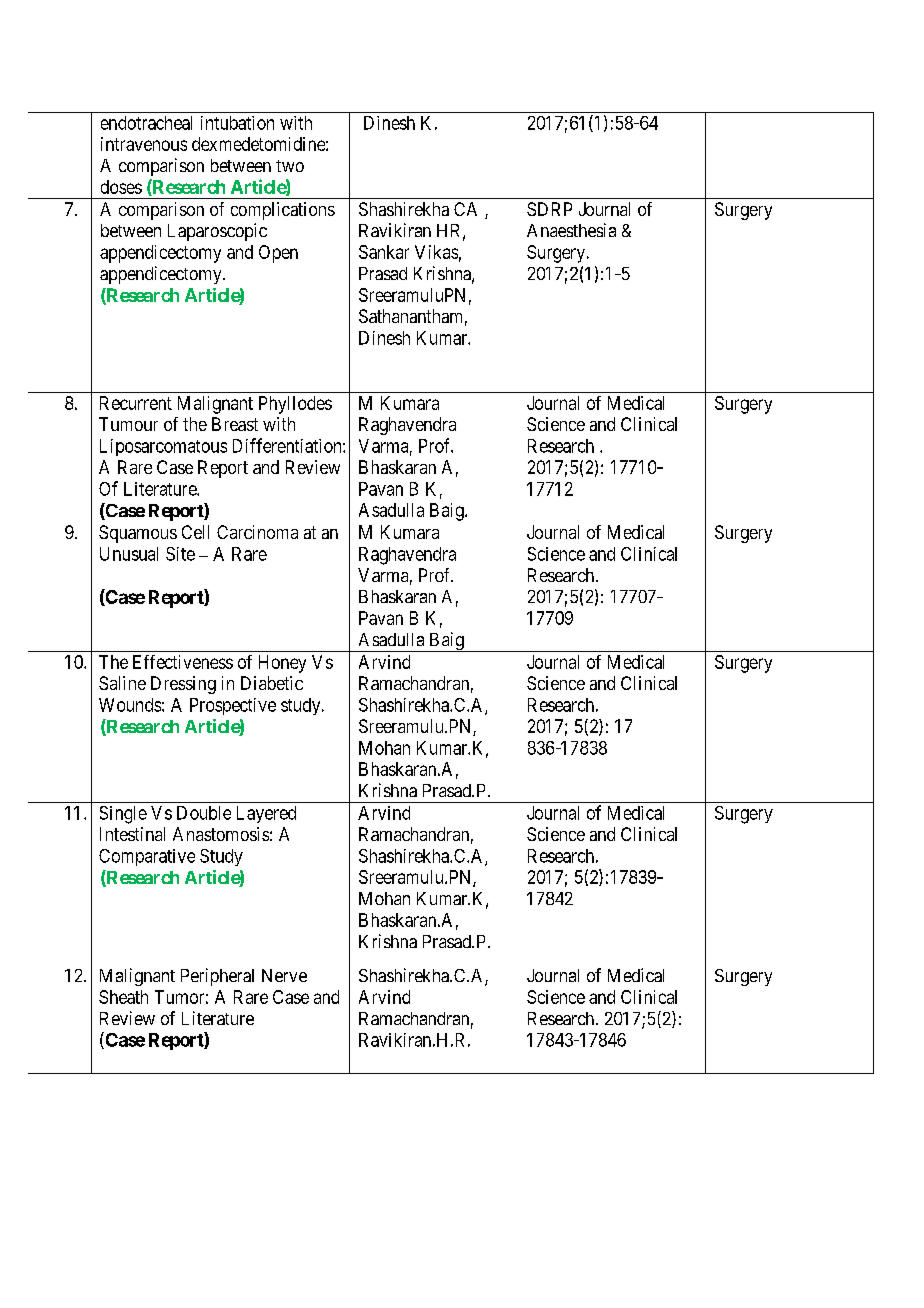  I want to click on two, so click(290, 166).
